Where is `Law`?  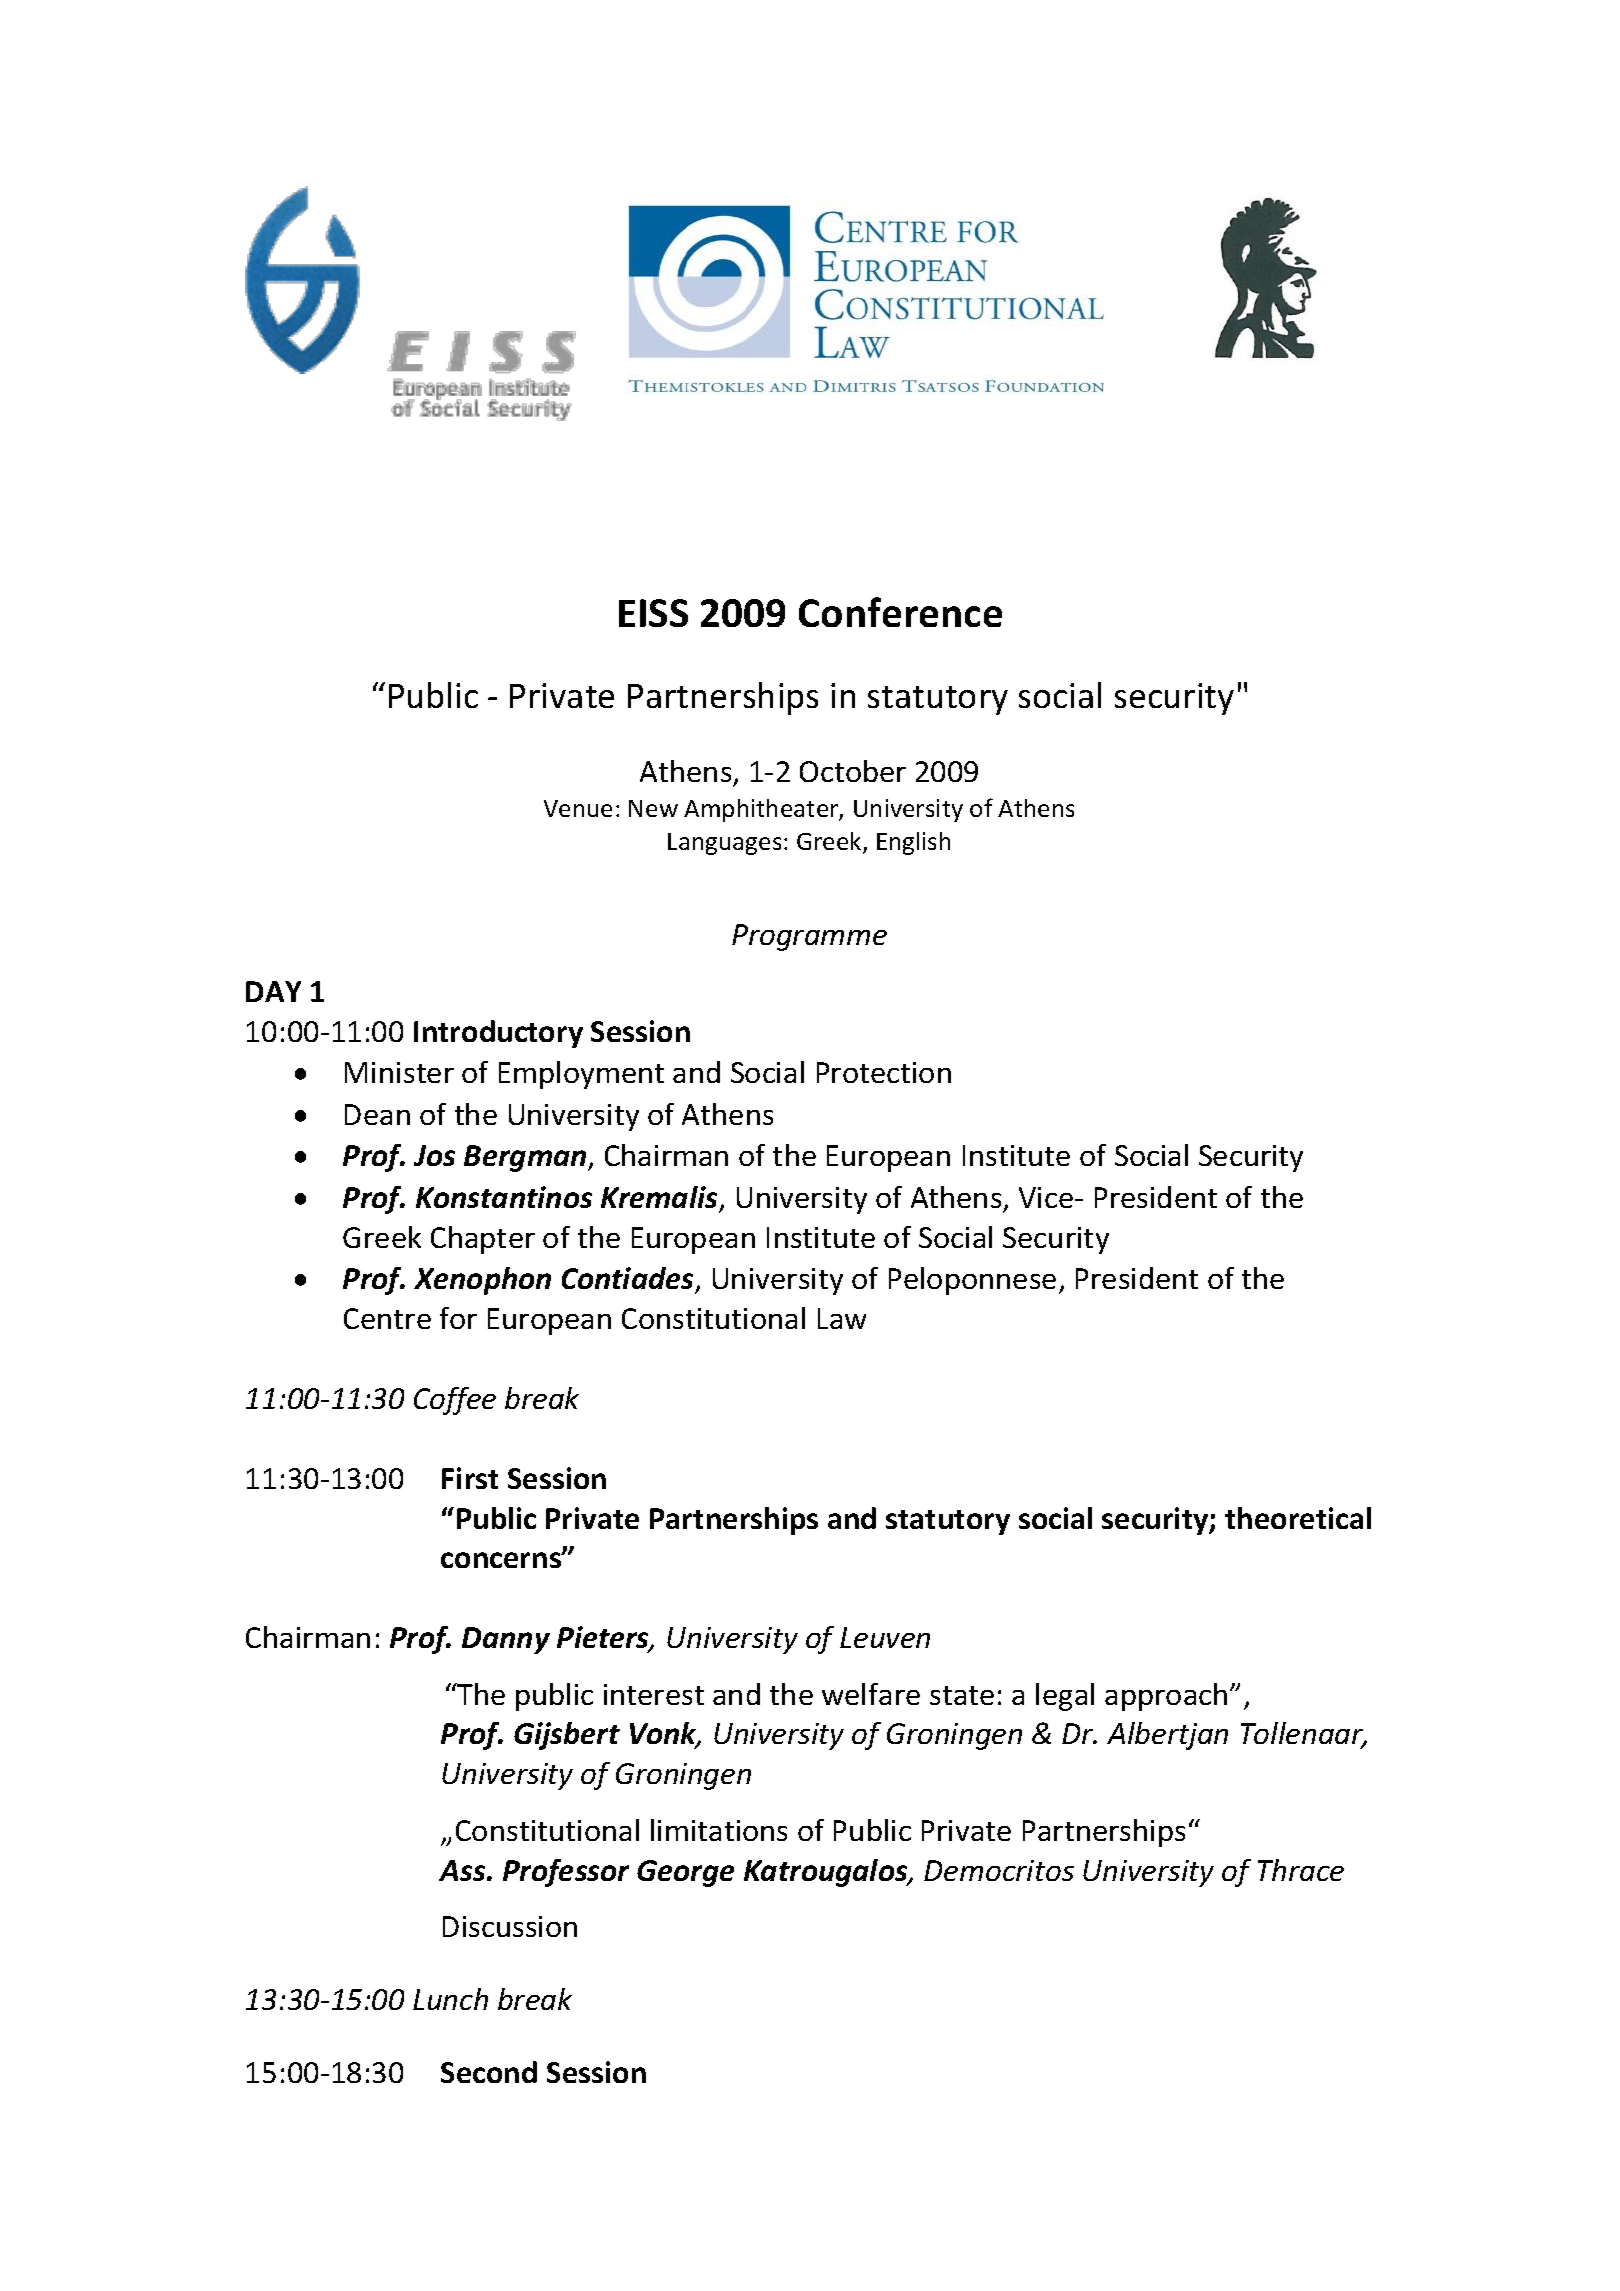
Law is located at coordinates (842, 1318).
